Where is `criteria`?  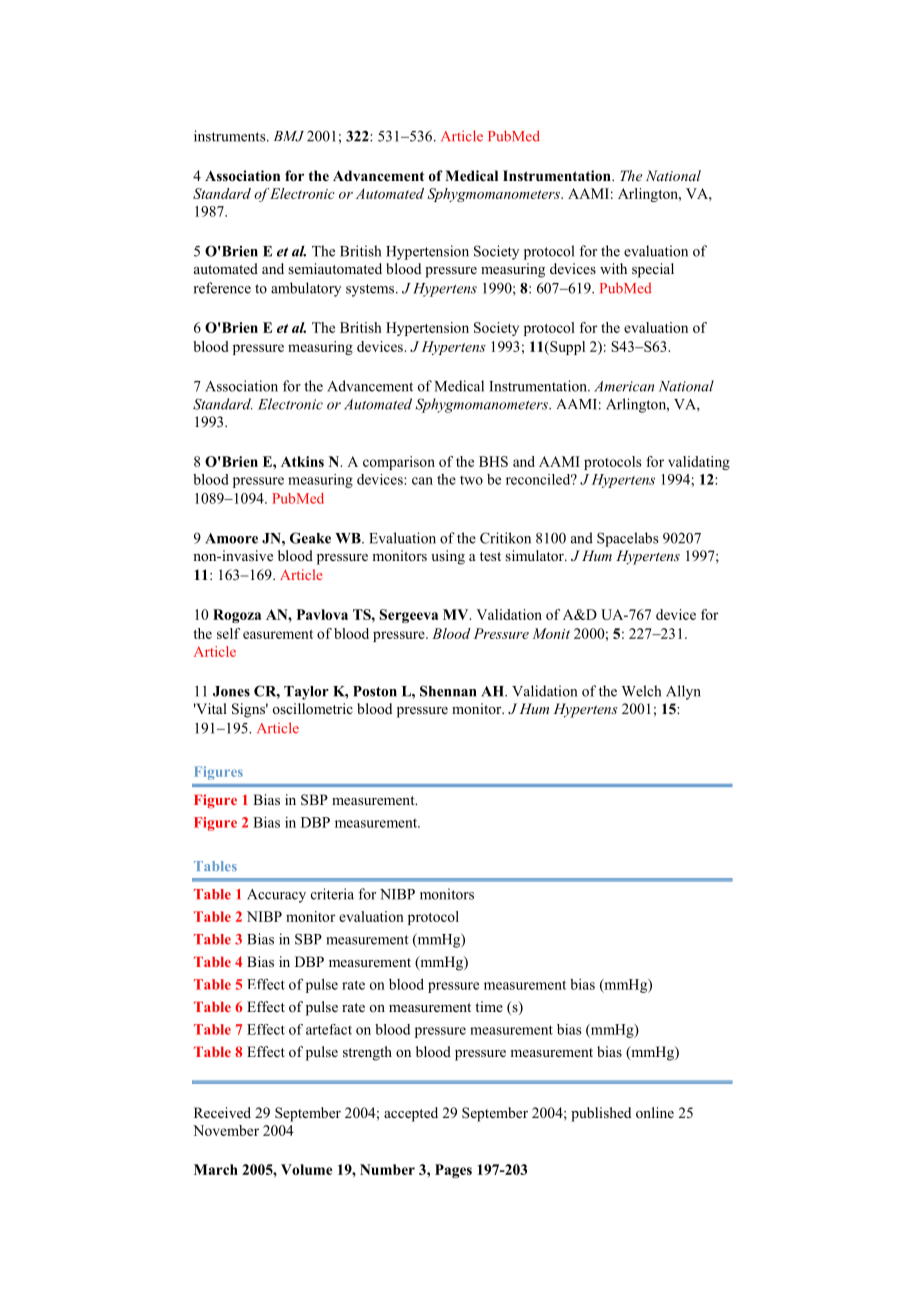
criteria is located at coordinates (332, 894).
